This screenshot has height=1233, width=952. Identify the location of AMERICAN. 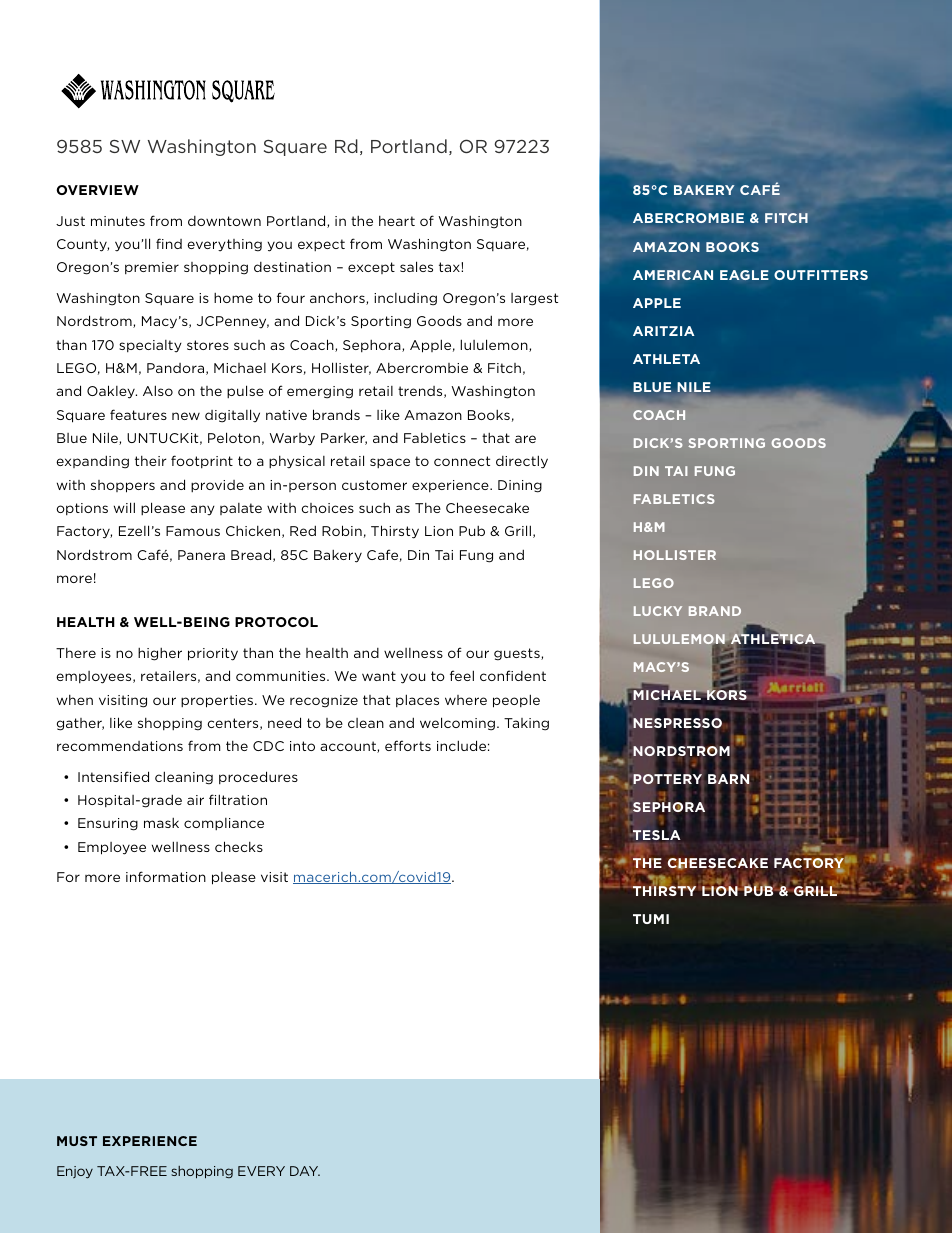
(673, 275).
